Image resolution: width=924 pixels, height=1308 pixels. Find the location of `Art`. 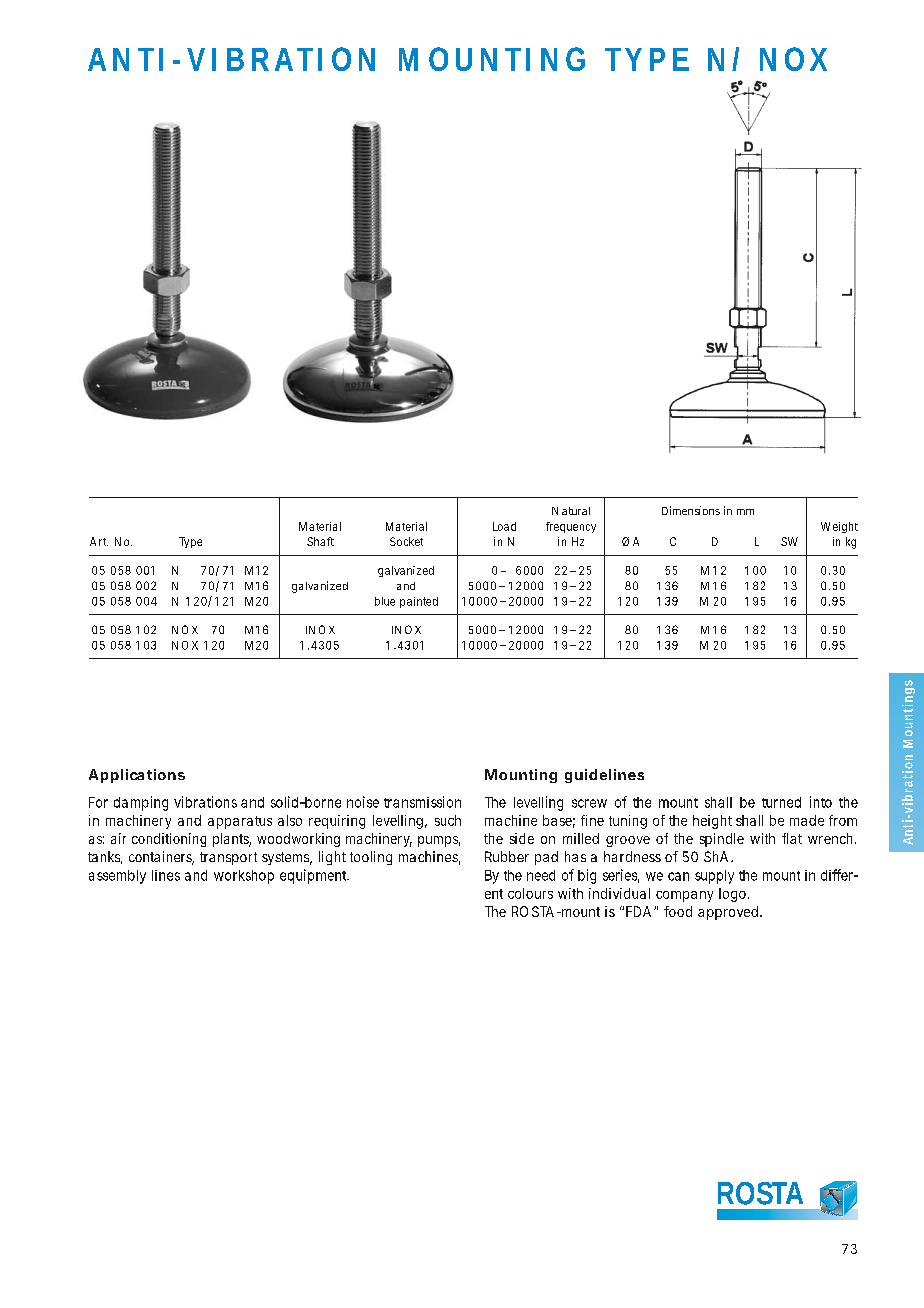

Art is located at coordinates (99, 541).
